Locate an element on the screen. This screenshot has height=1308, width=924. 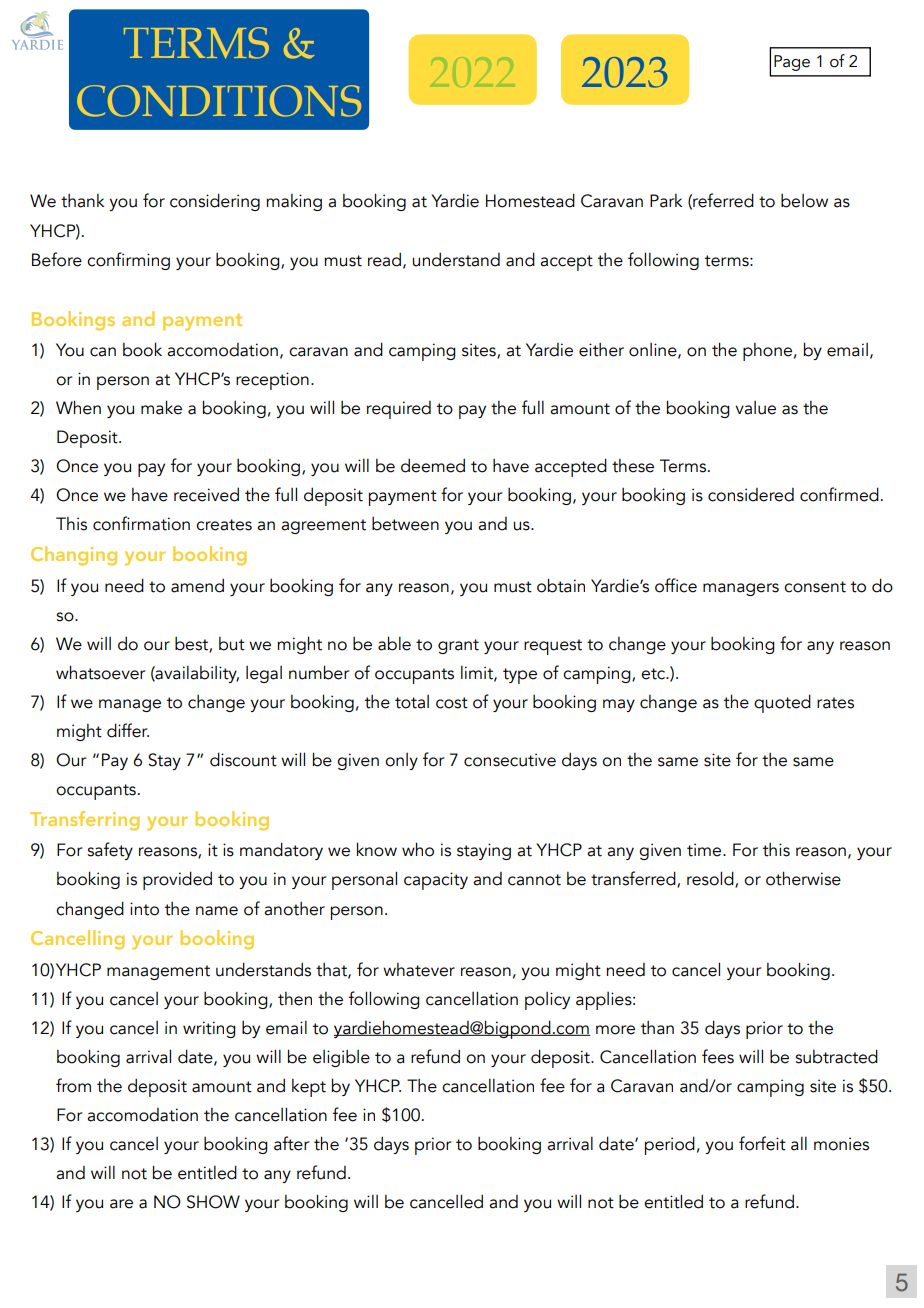
make is located at coordinates (161, 407).
